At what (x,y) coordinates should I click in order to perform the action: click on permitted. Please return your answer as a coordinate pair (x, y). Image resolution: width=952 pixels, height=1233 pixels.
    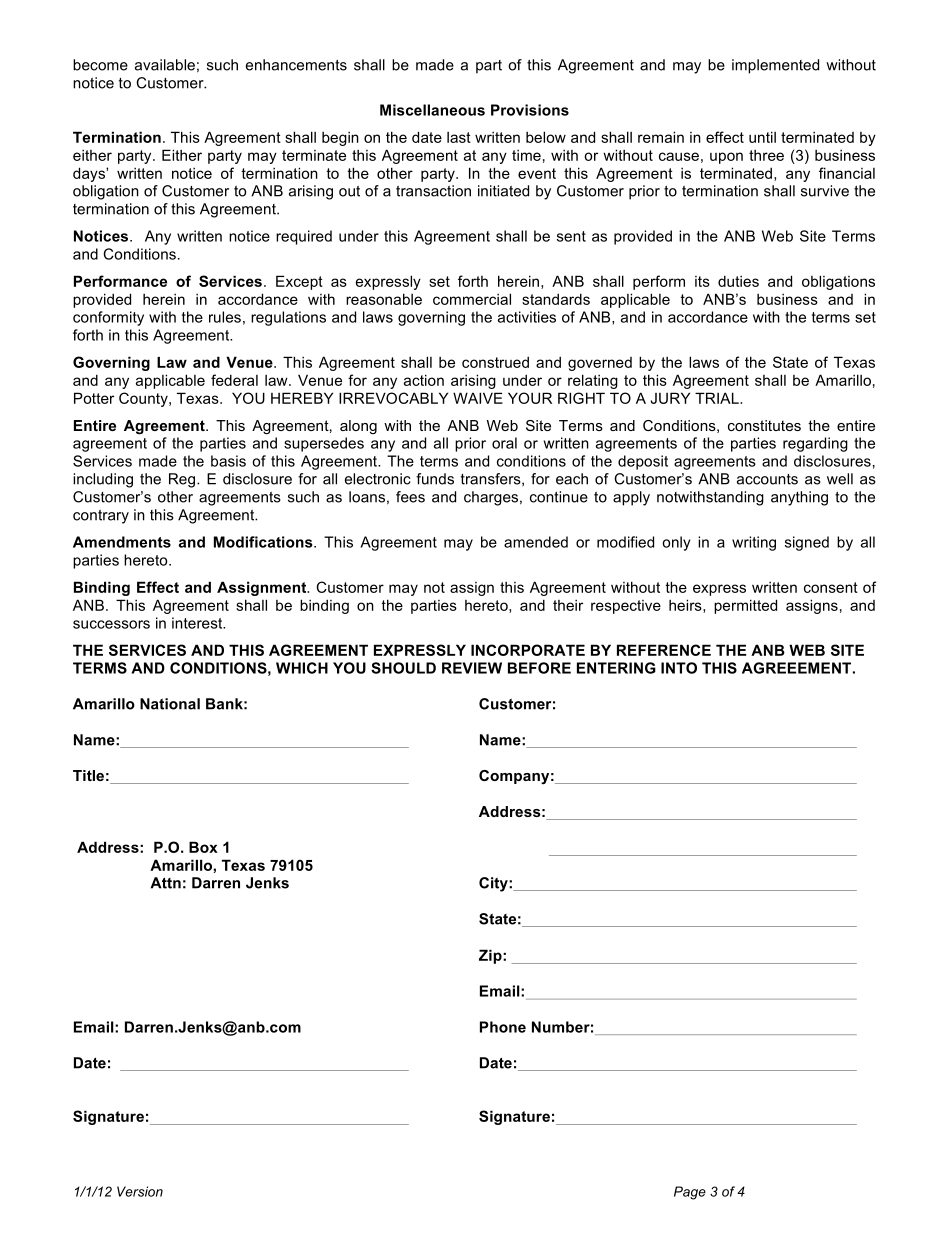
    Looking at the image, I should click on (745, 606).
